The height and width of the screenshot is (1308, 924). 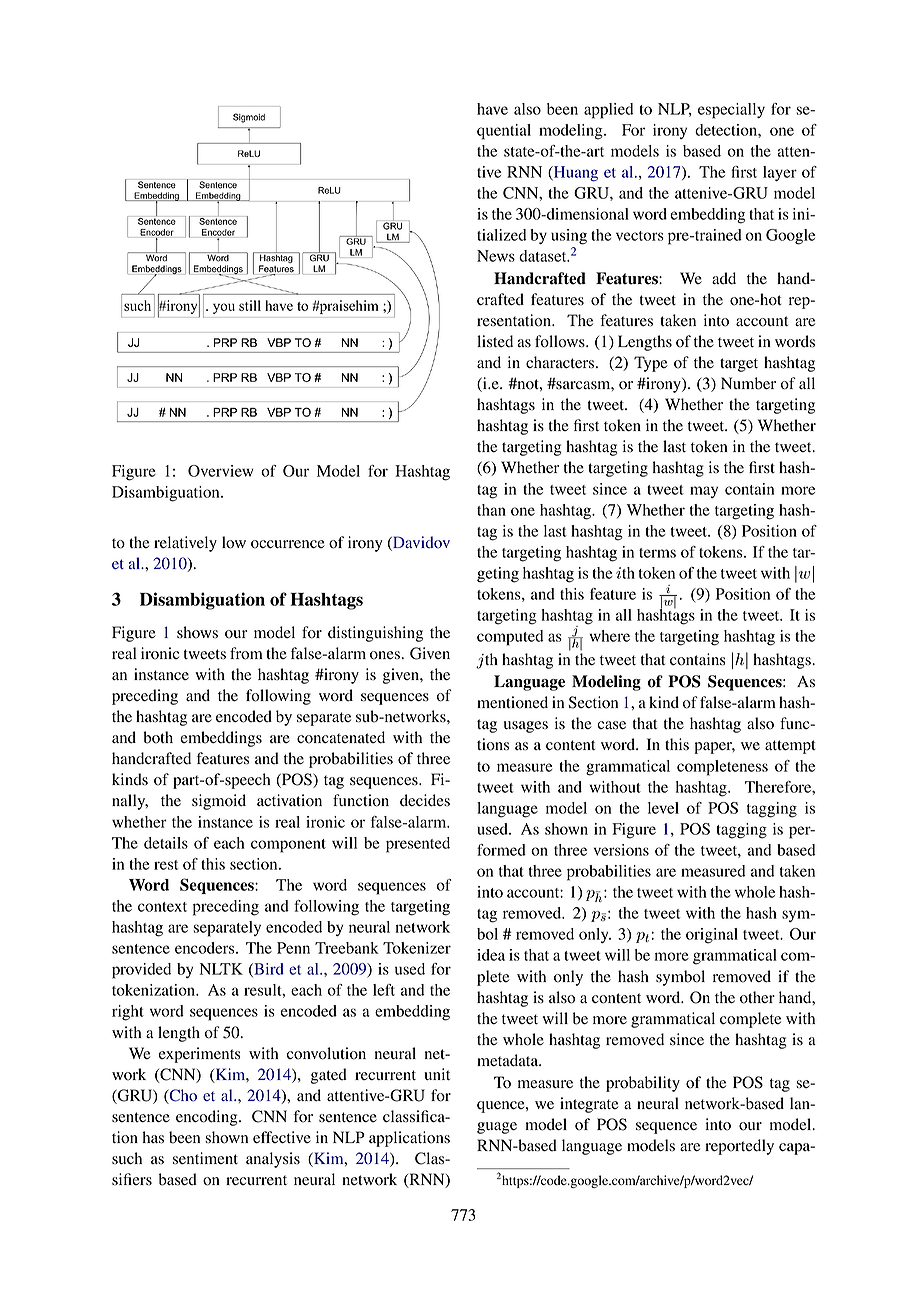 What do you see at coordinates (219, 802) in the screenshot?
I see `sigmoid` at bounding box center [219, 802].
